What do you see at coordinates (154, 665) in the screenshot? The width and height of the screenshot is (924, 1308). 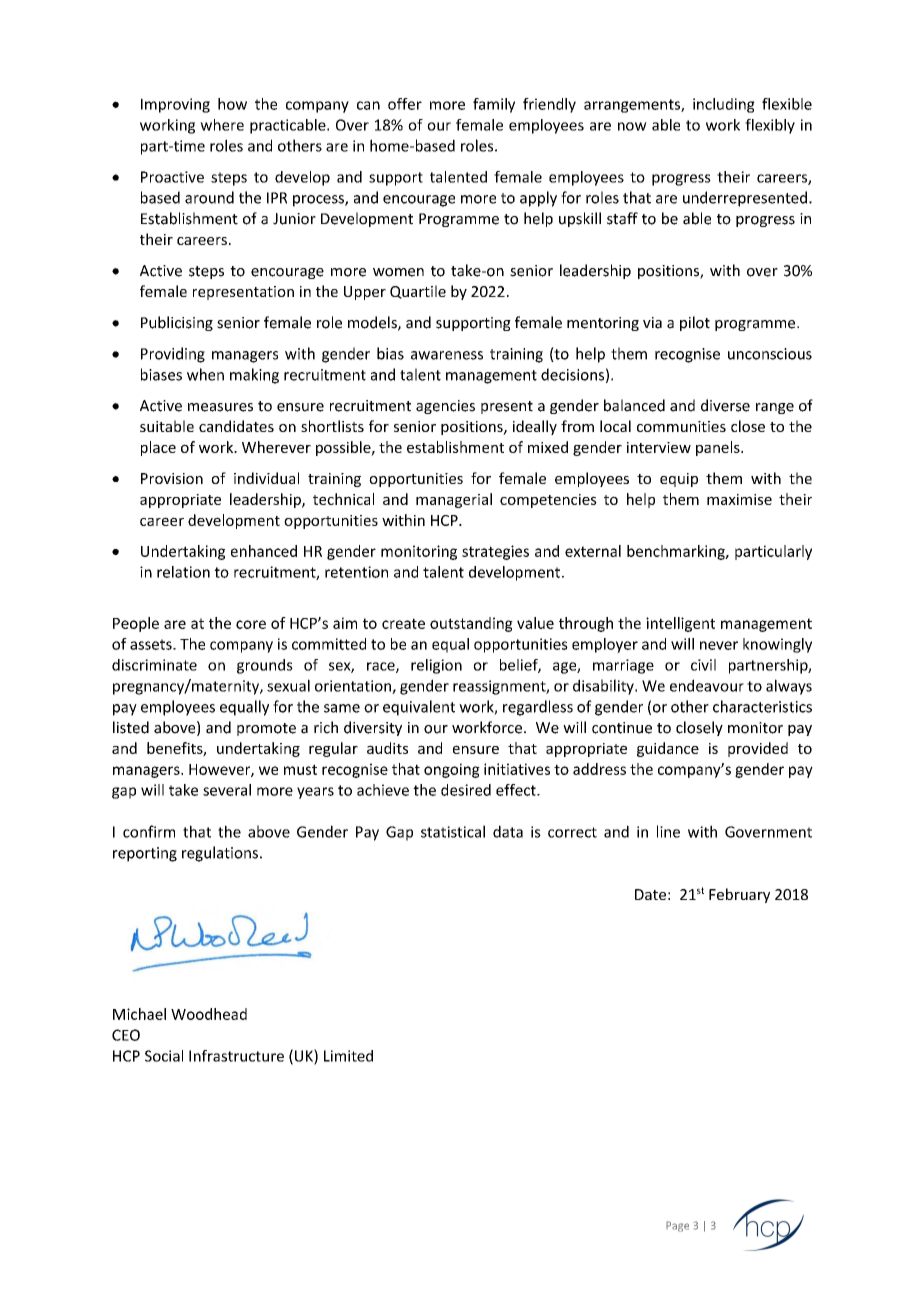 I see `discriminate` at bounding box center [154, 665].
